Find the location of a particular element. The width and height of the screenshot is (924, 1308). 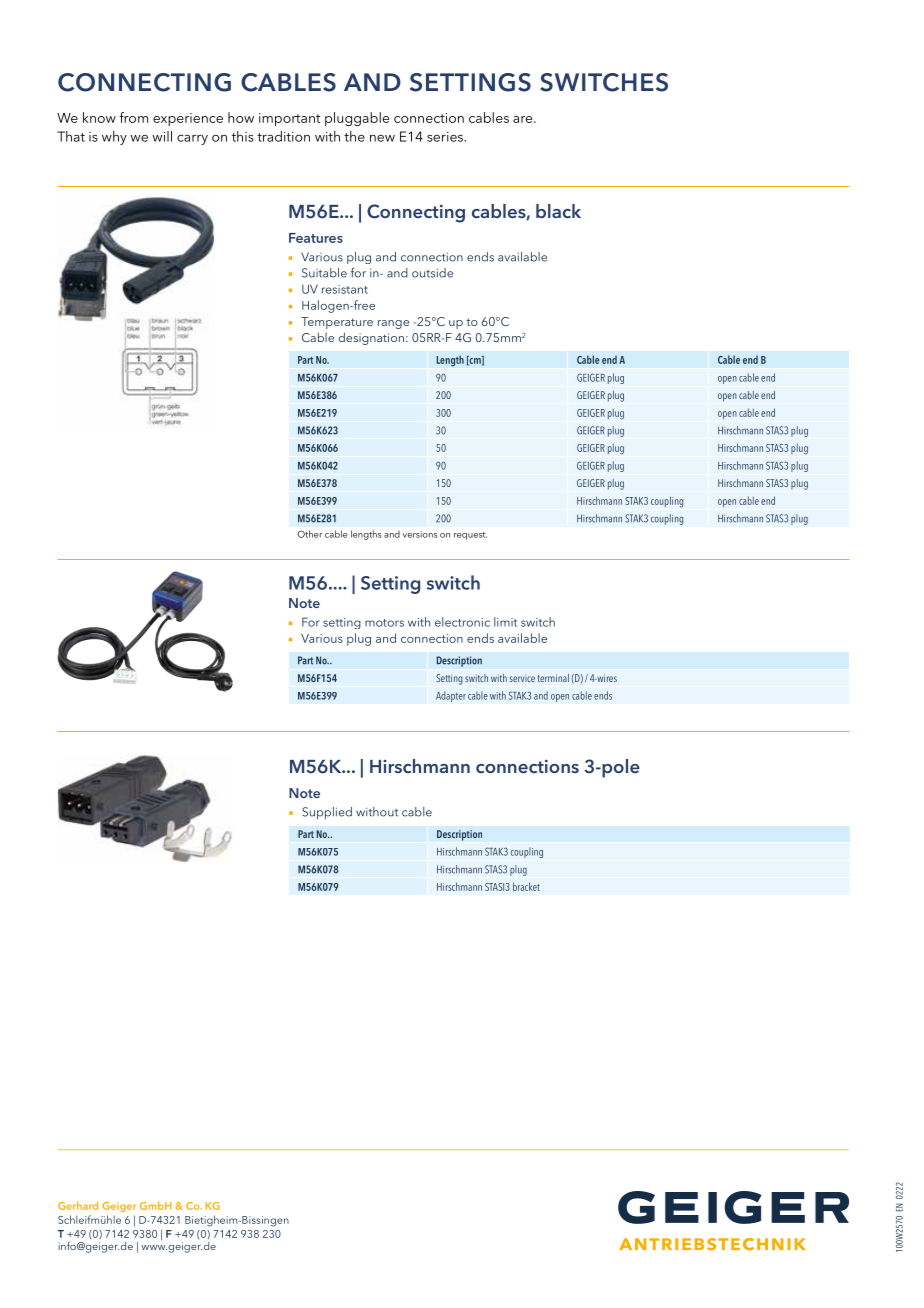

series is located at coordinates (446, 137).
